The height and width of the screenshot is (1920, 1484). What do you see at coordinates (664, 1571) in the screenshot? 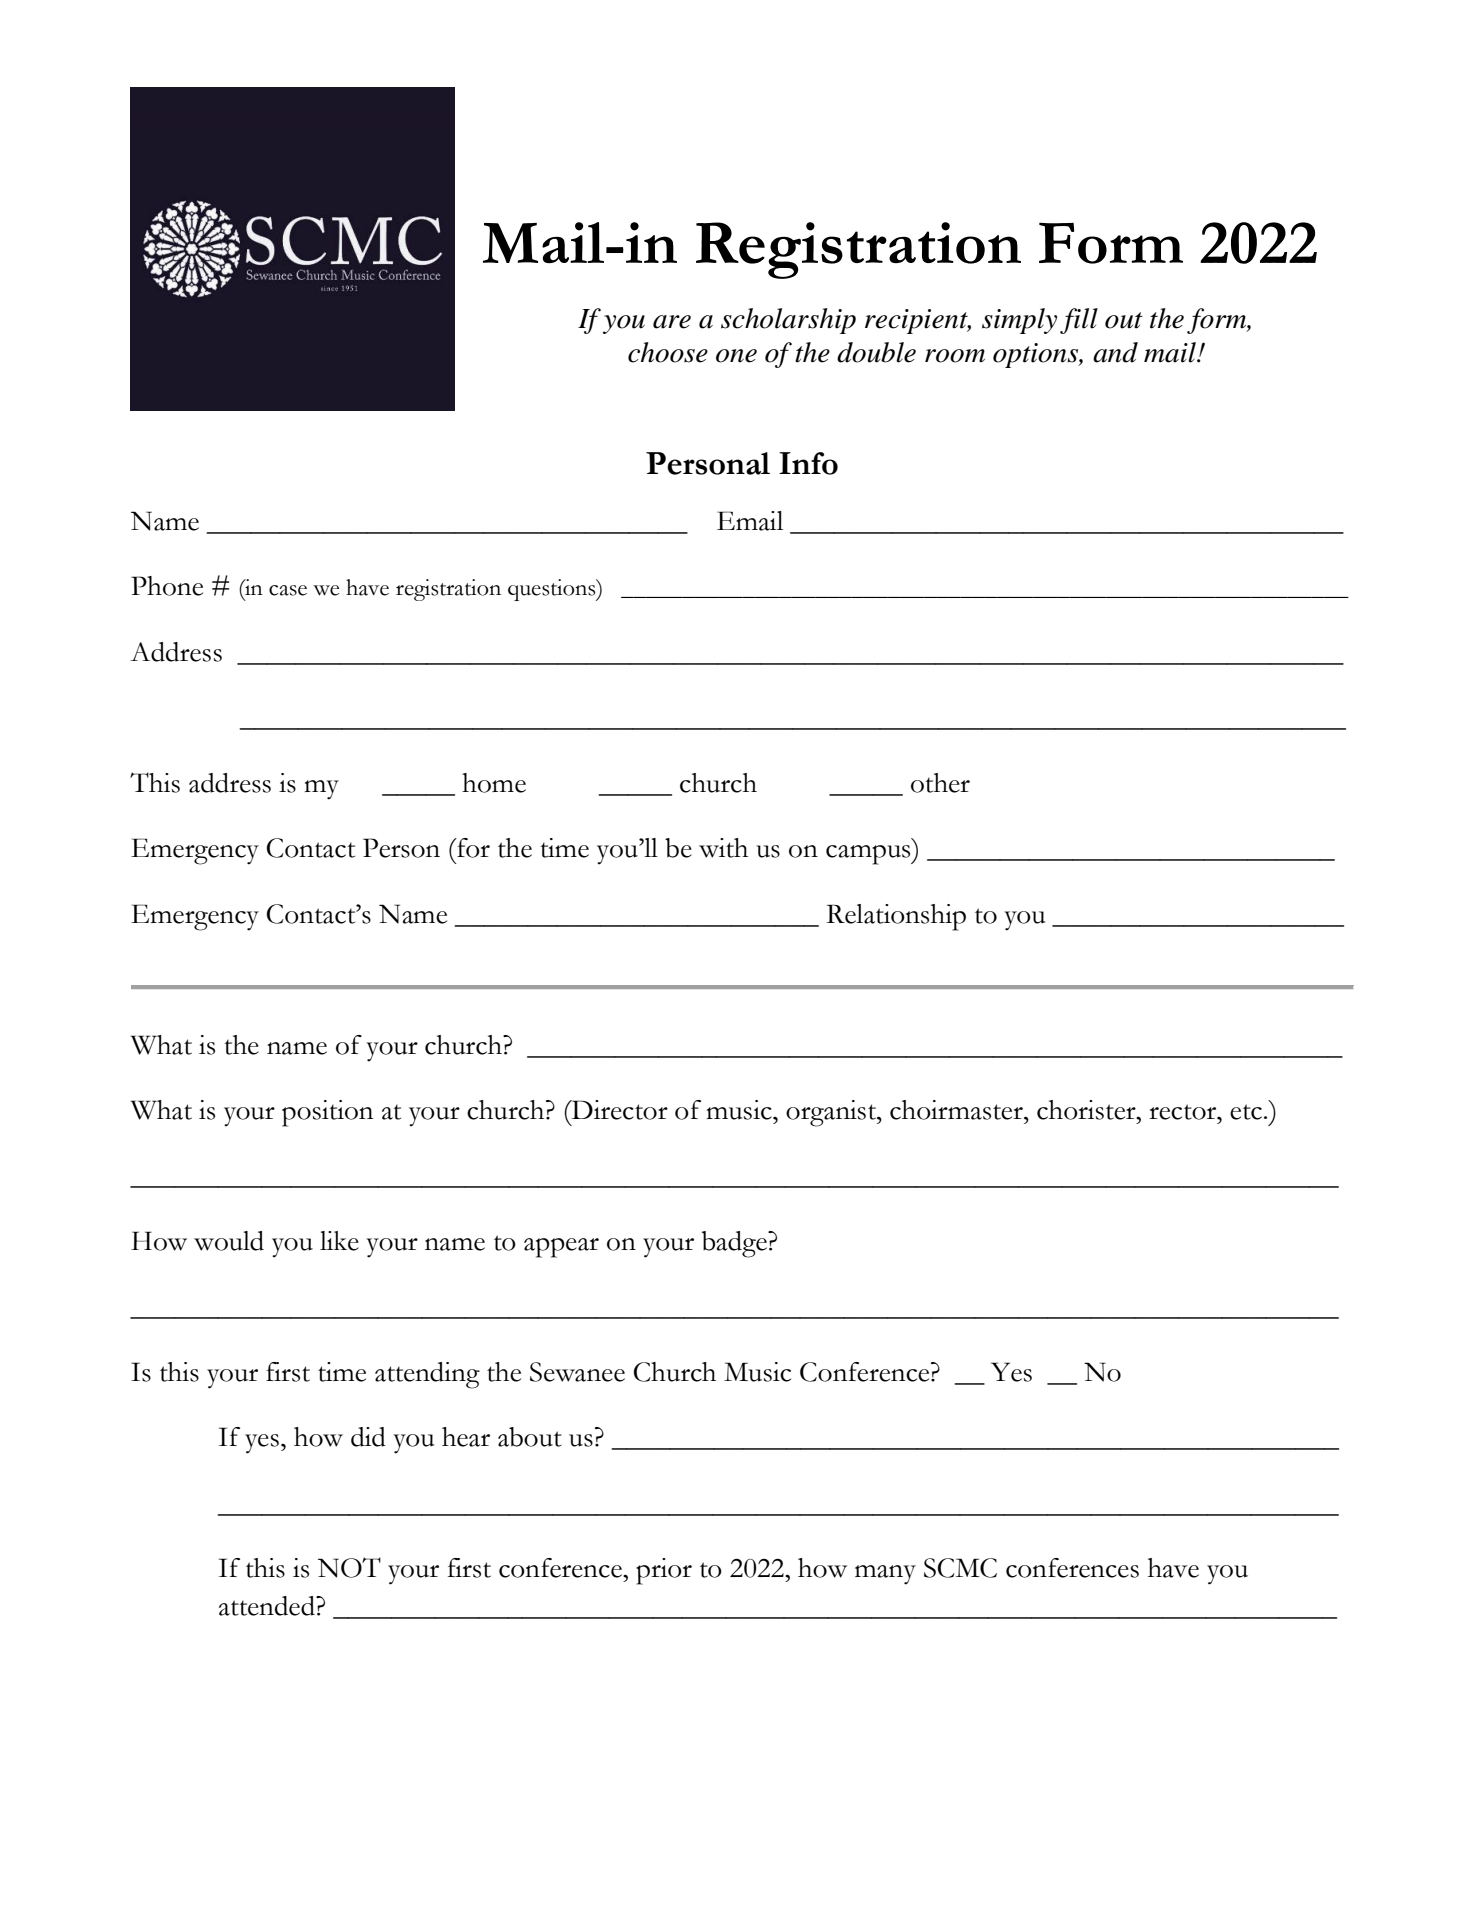
I see `prior` at bounding box center [664, 1571].
